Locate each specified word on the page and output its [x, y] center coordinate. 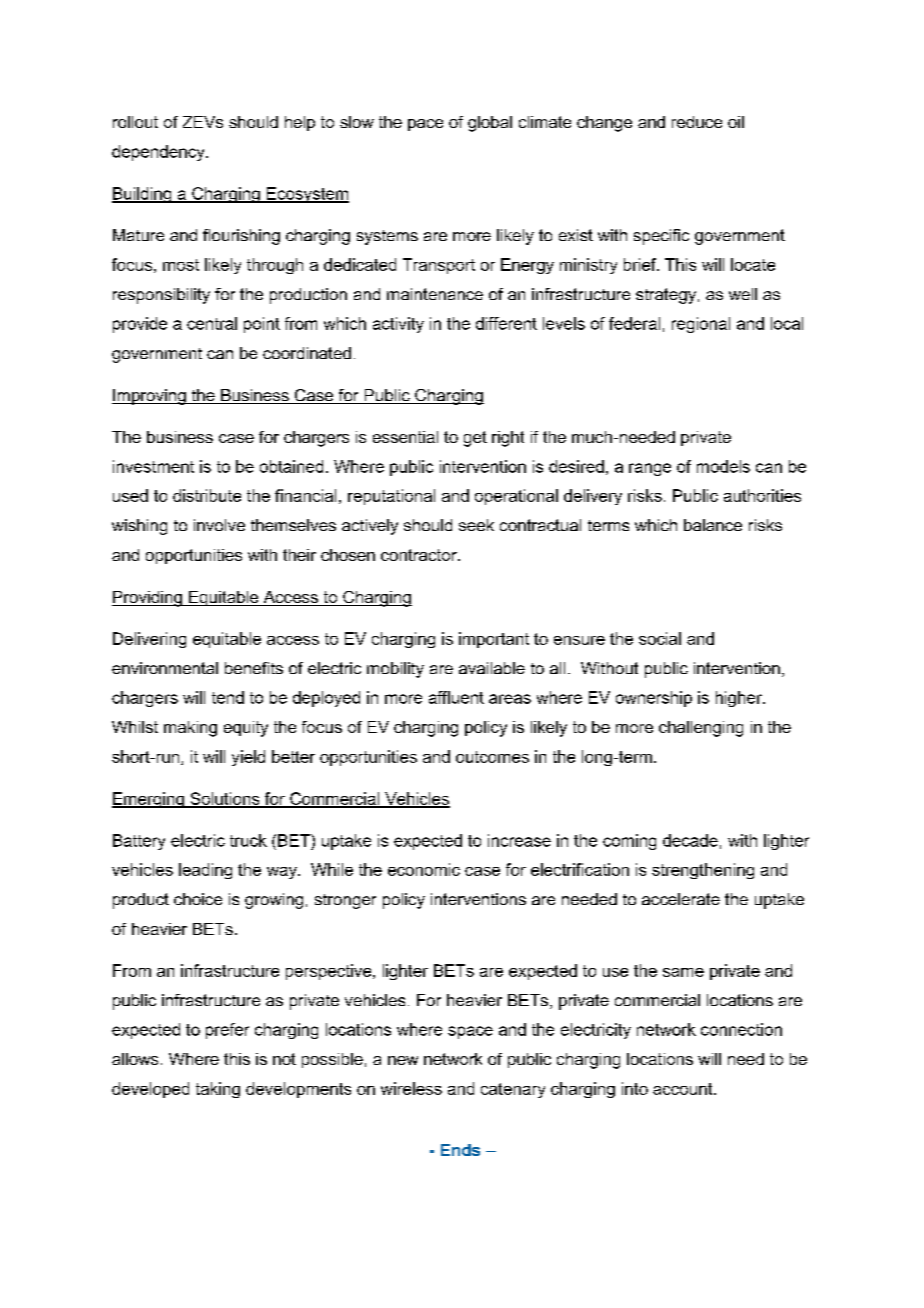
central [212, 323]
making [190, 729]
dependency [159, 153]
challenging [701, 729]
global [490, 124]
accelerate [681, 899]
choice [198, 899]
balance [713, 525]
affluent [456, 697]
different [506, 323]
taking [218, 1090]
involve [219, 525]
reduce [697, 122]
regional [701, 325]
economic [424, 869]
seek [476, 525]
